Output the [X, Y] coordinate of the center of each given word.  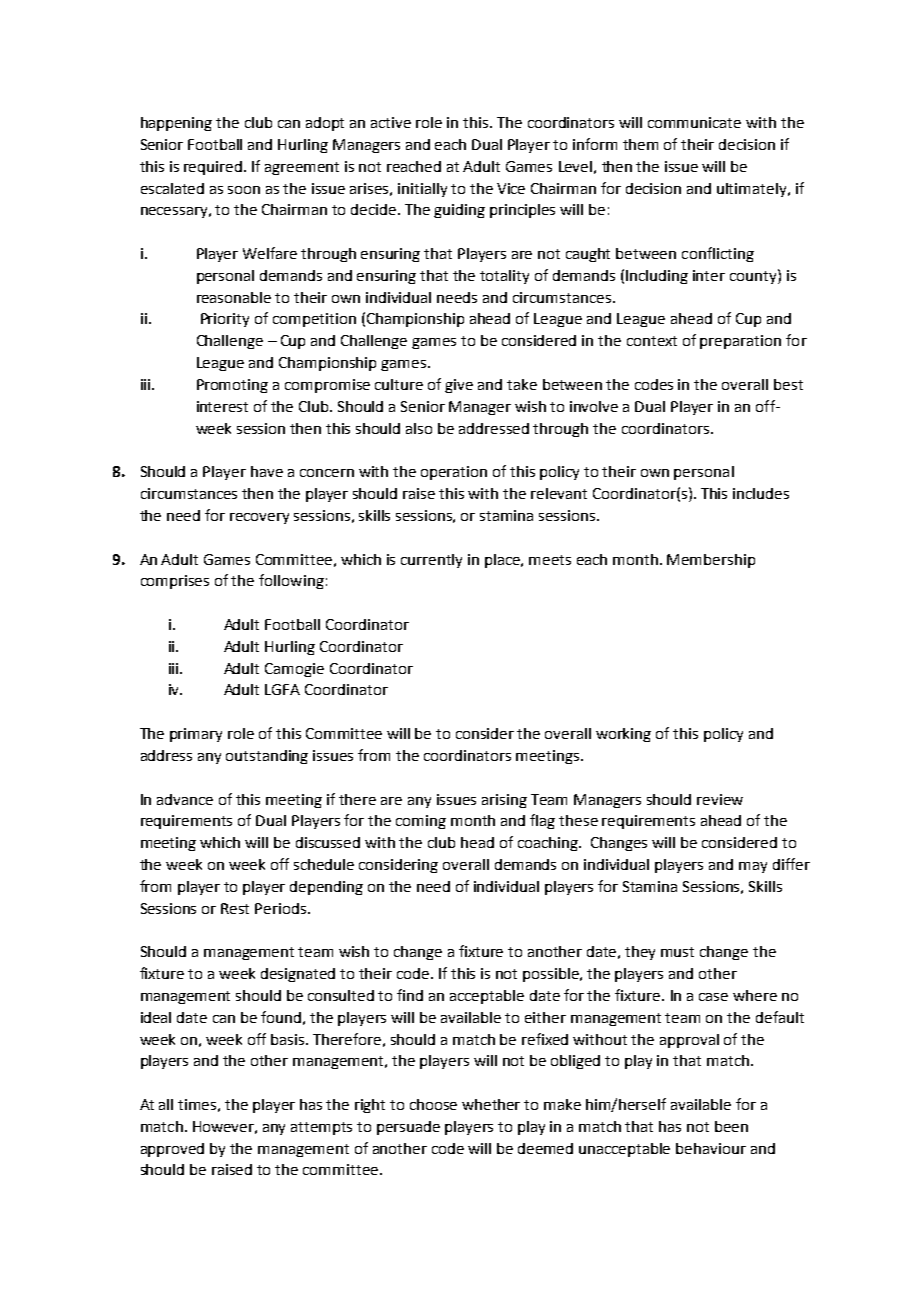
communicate [694, 122]
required [214, 168]
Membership [711, 561]
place [504, 561]
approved [172, 1150]
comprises [175, 582]
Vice [511, 188]
